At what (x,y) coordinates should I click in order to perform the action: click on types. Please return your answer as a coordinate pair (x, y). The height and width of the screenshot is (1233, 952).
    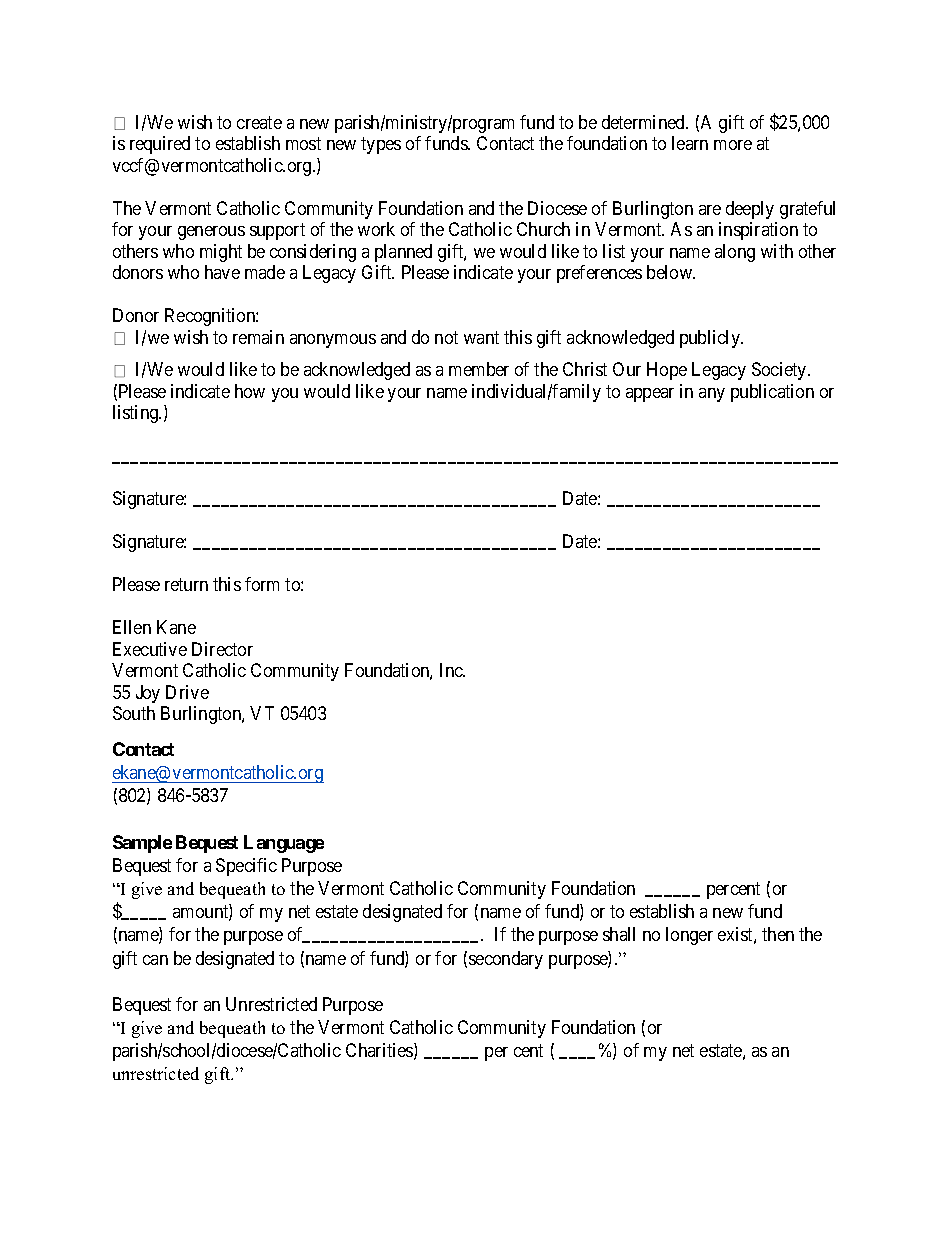
    Looking at the image, I should click on (381, 146).
